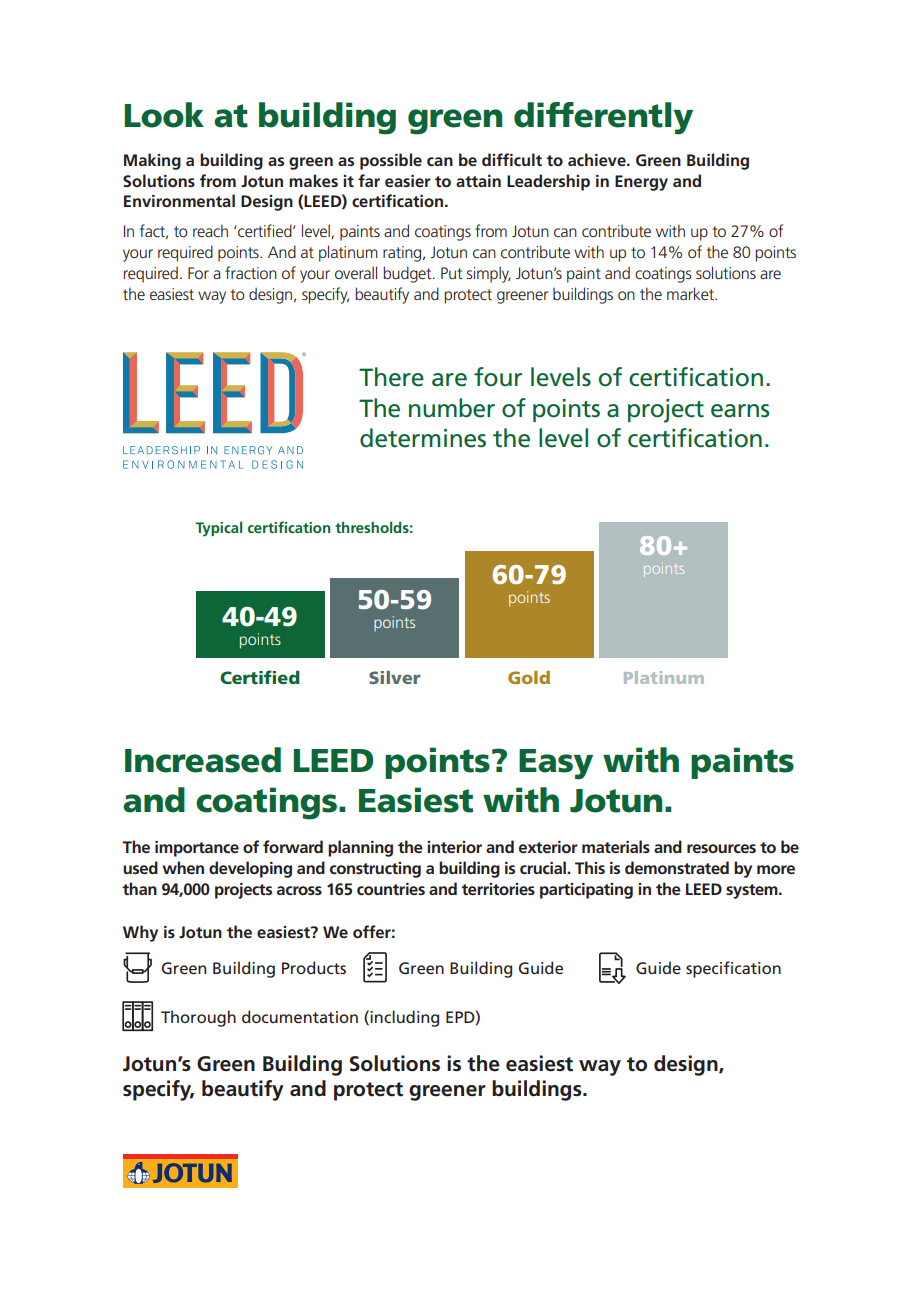 This screenshot has height=1294, width=924. I want to click on Energy, so click(641, 183).
